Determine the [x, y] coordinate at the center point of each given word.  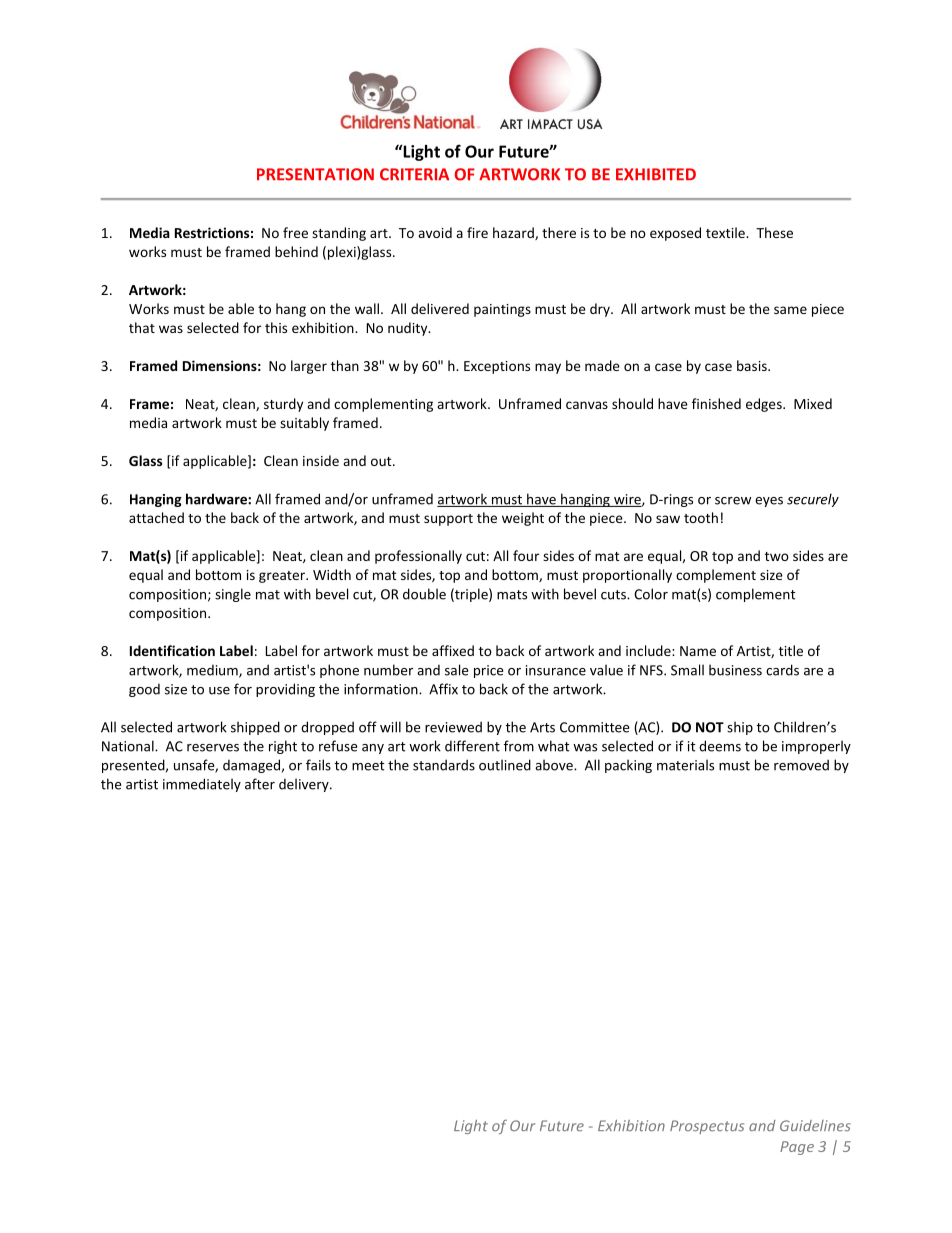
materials [685, 765]
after [260, 784]
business [735, 670]
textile [726, 232]
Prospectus [707, 1127]
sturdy [283, 405]
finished [716, 403]
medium [213, 671]
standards [444, 765]
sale [456, 670]
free [295, 232]
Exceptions [497, 367]
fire [477, 232]
